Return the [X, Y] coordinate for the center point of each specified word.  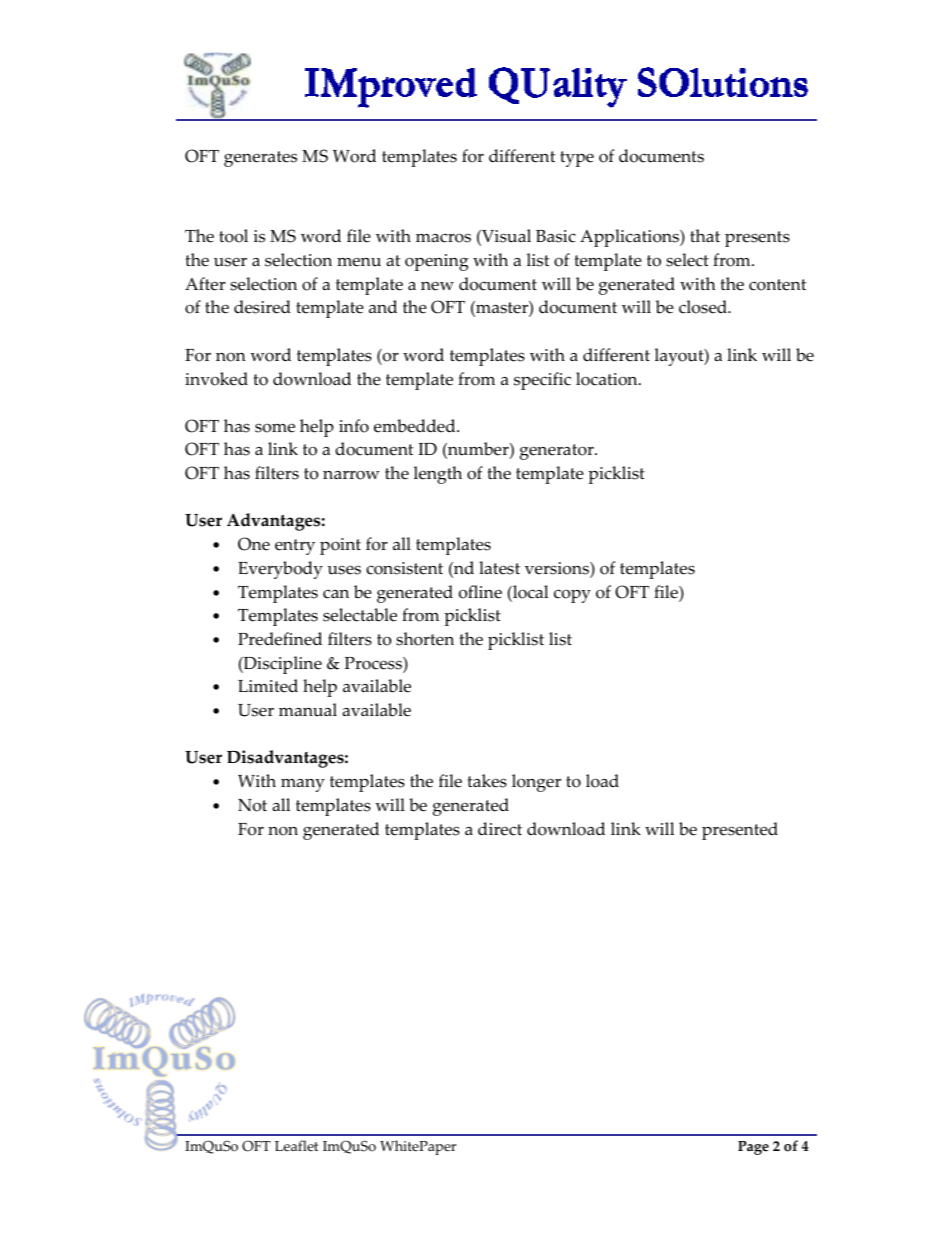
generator [558, 452]
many [303, 785]
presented [740, 831]
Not [252, 805]
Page [753, 1148]
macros [443, 238]
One [254, 544]
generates [260, 159]
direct [500, 829]
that [705, 235]
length [438, 475]
